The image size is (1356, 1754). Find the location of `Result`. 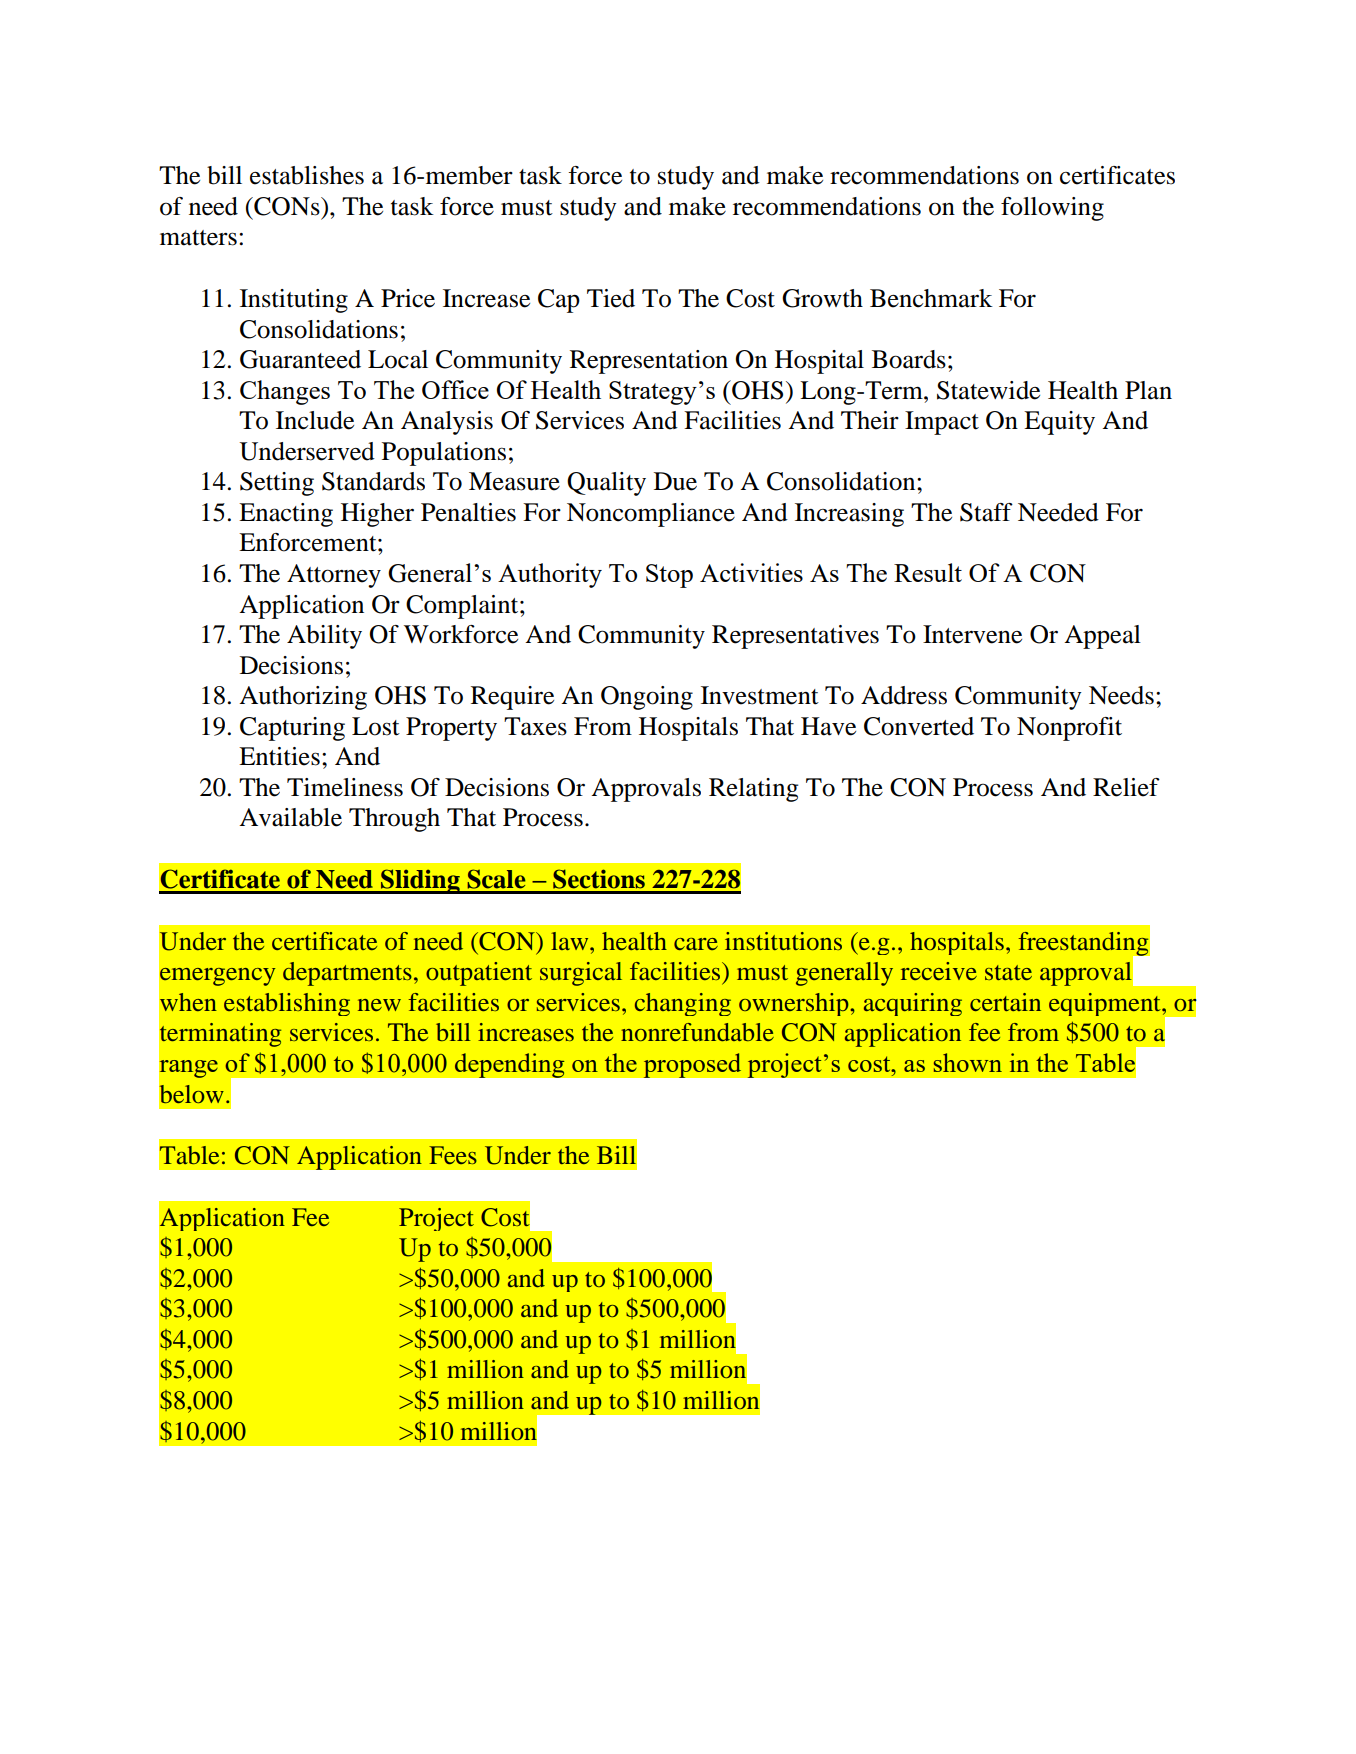

Result is located at coordinates (928, 572).
